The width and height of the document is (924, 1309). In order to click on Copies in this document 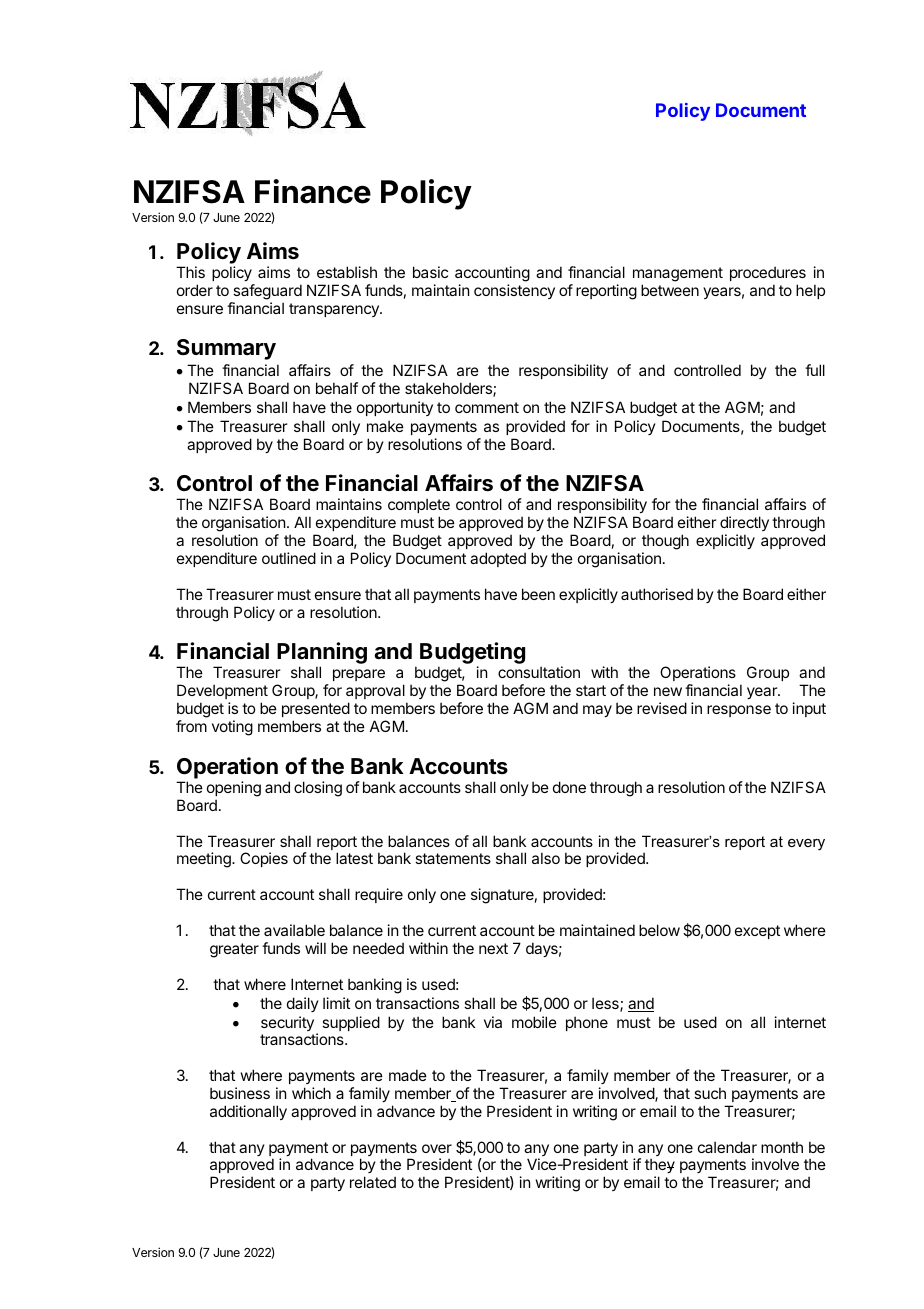, I will do `click(264, 859)`.
